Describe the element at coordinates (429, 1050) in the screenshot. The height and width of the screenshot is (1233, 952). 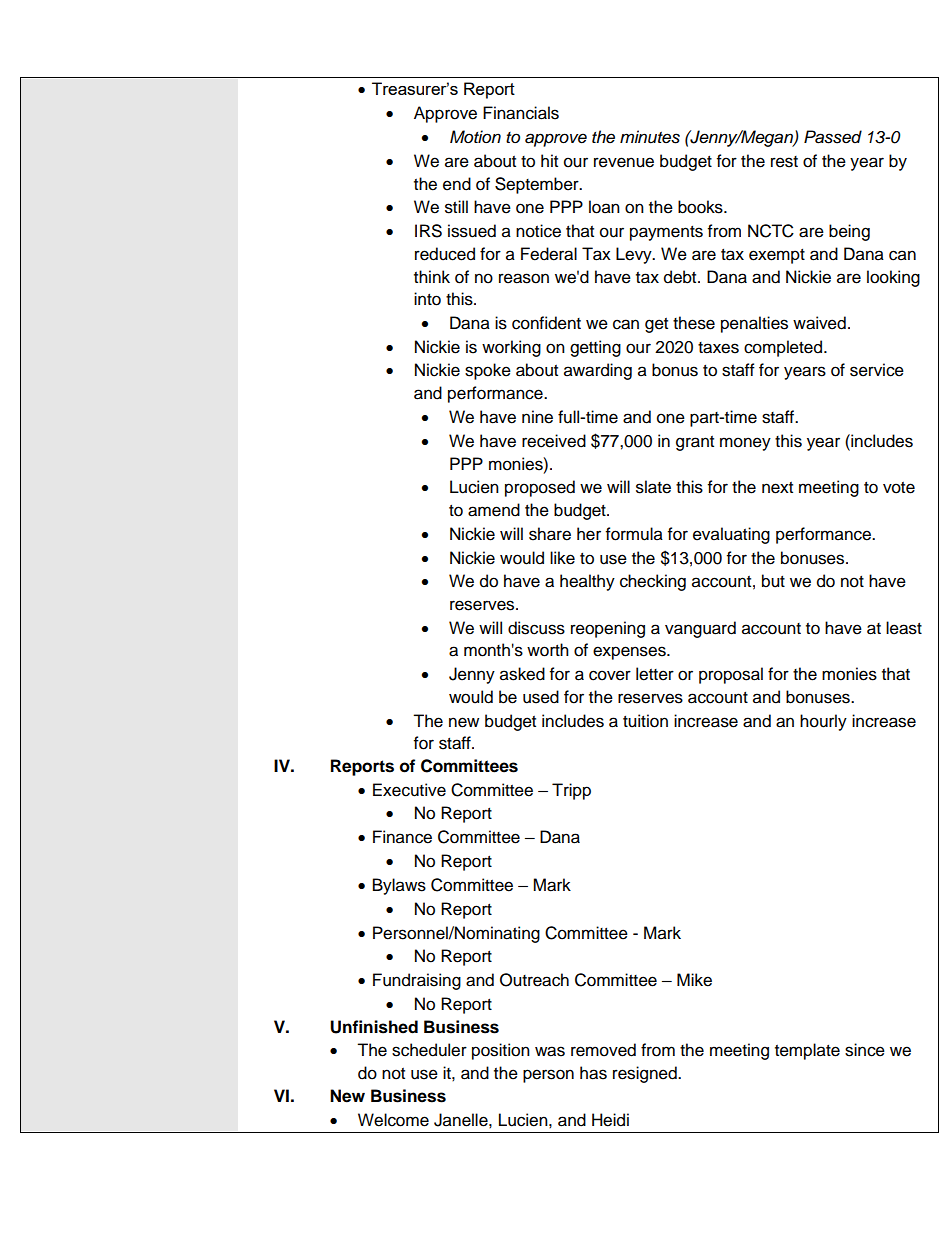
I see `scheduler` at that location.
